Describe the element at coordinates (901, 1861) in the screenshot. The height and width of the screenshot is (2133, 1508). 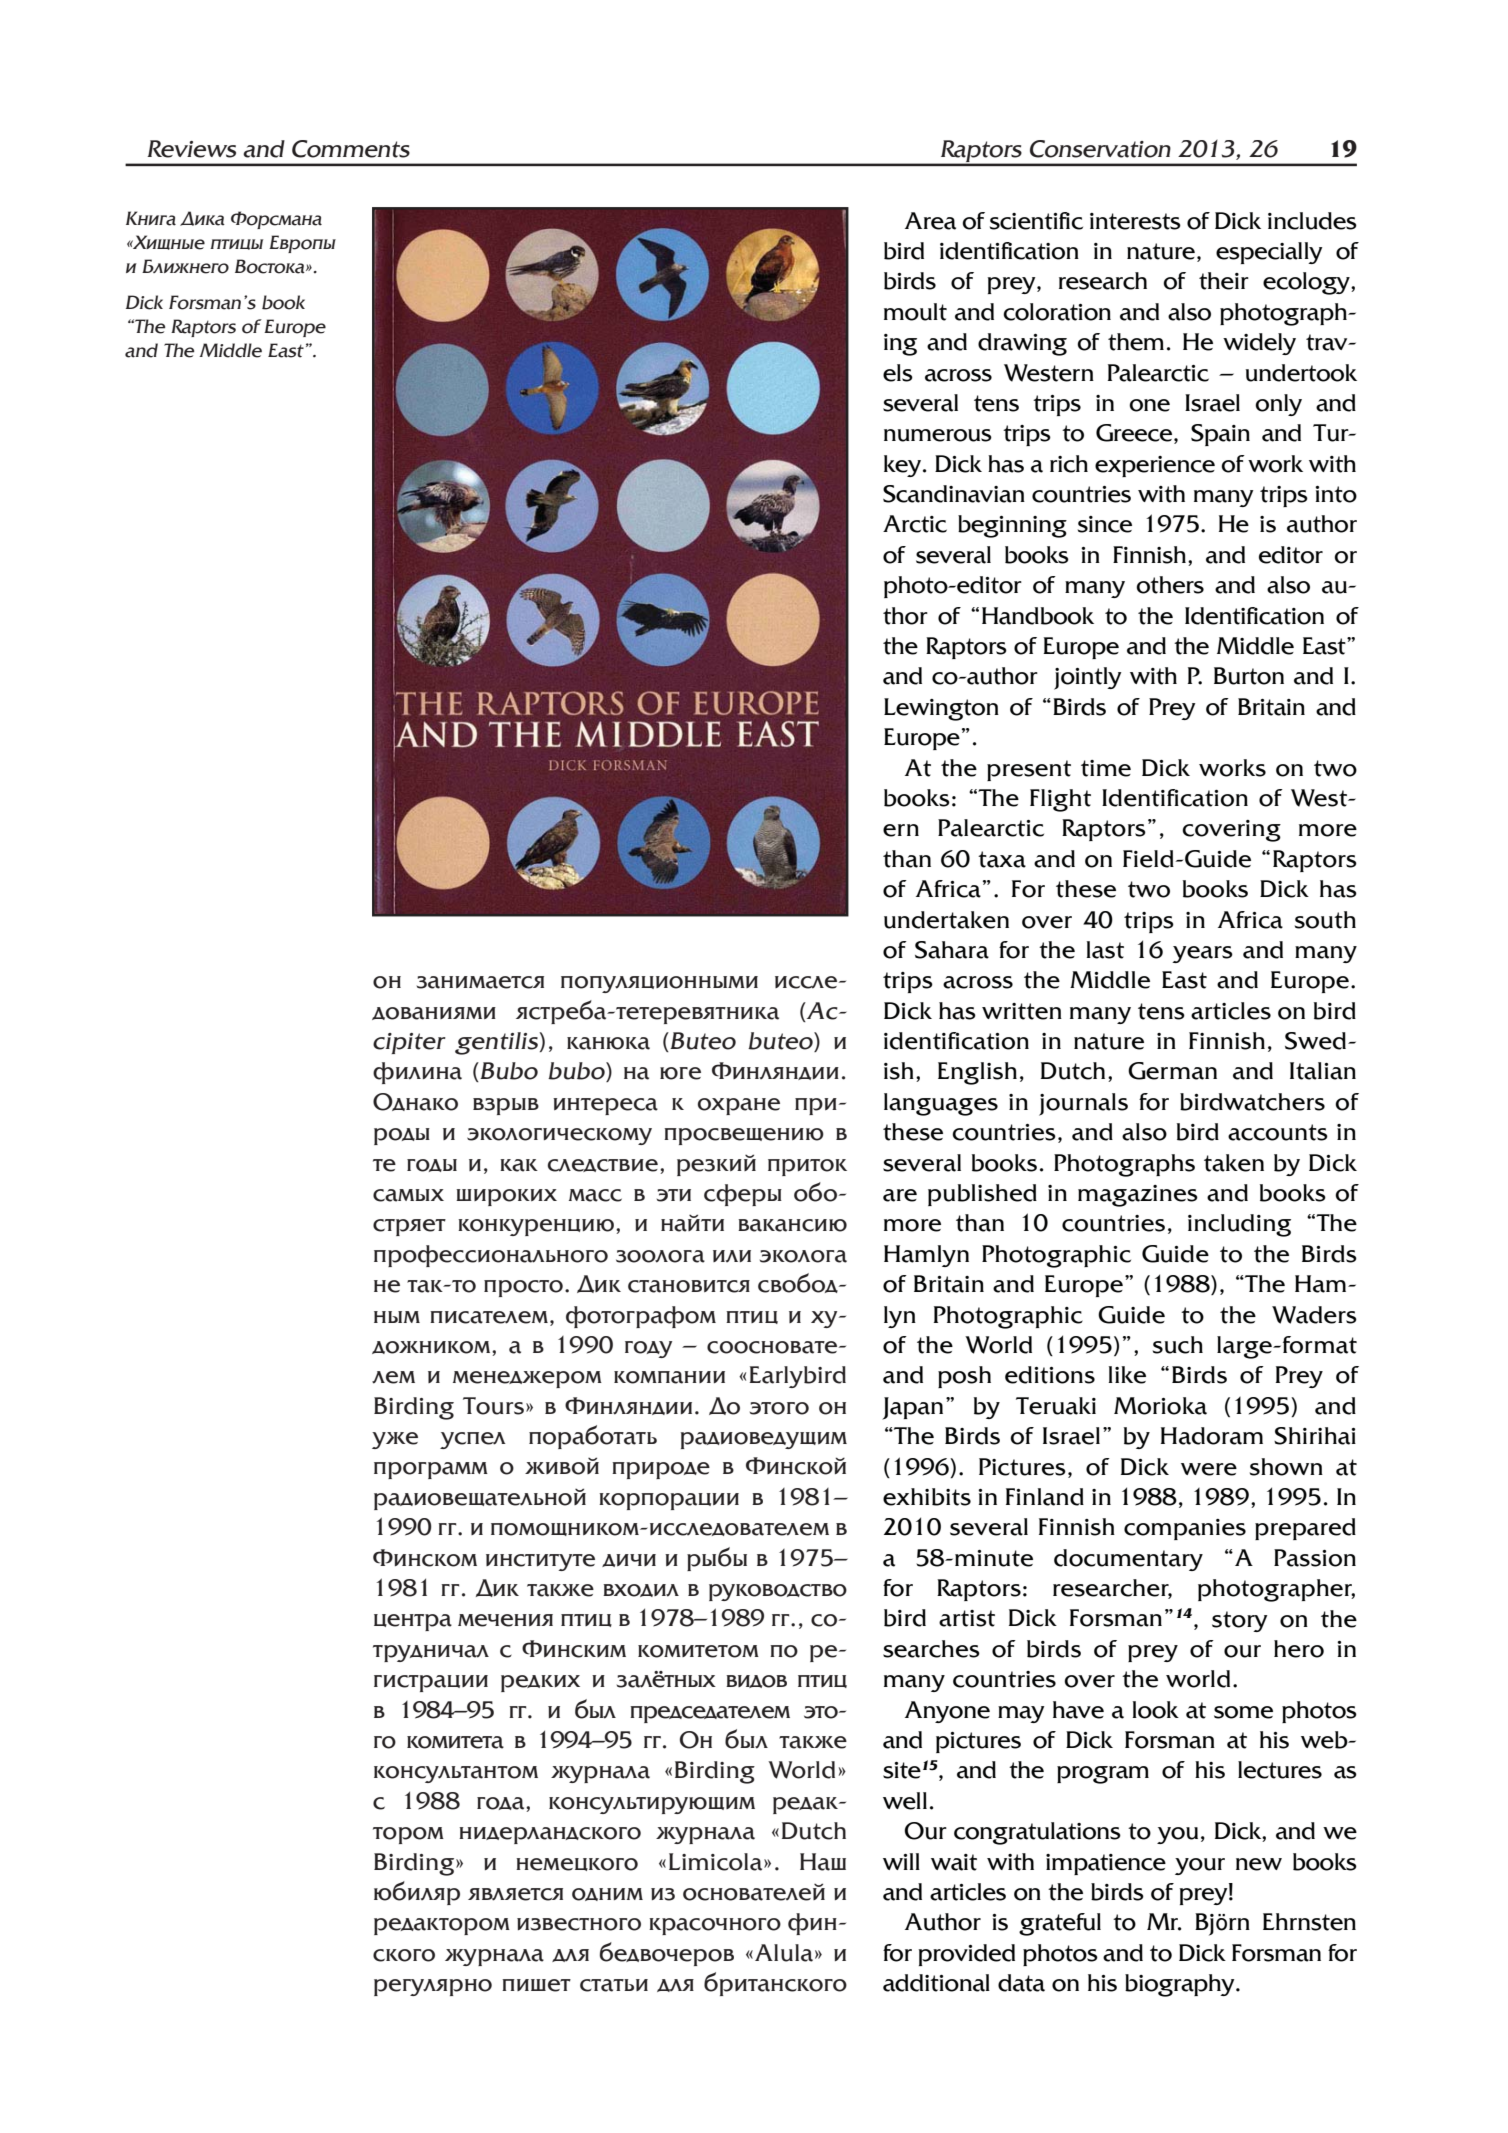
I see `will` at that location.
